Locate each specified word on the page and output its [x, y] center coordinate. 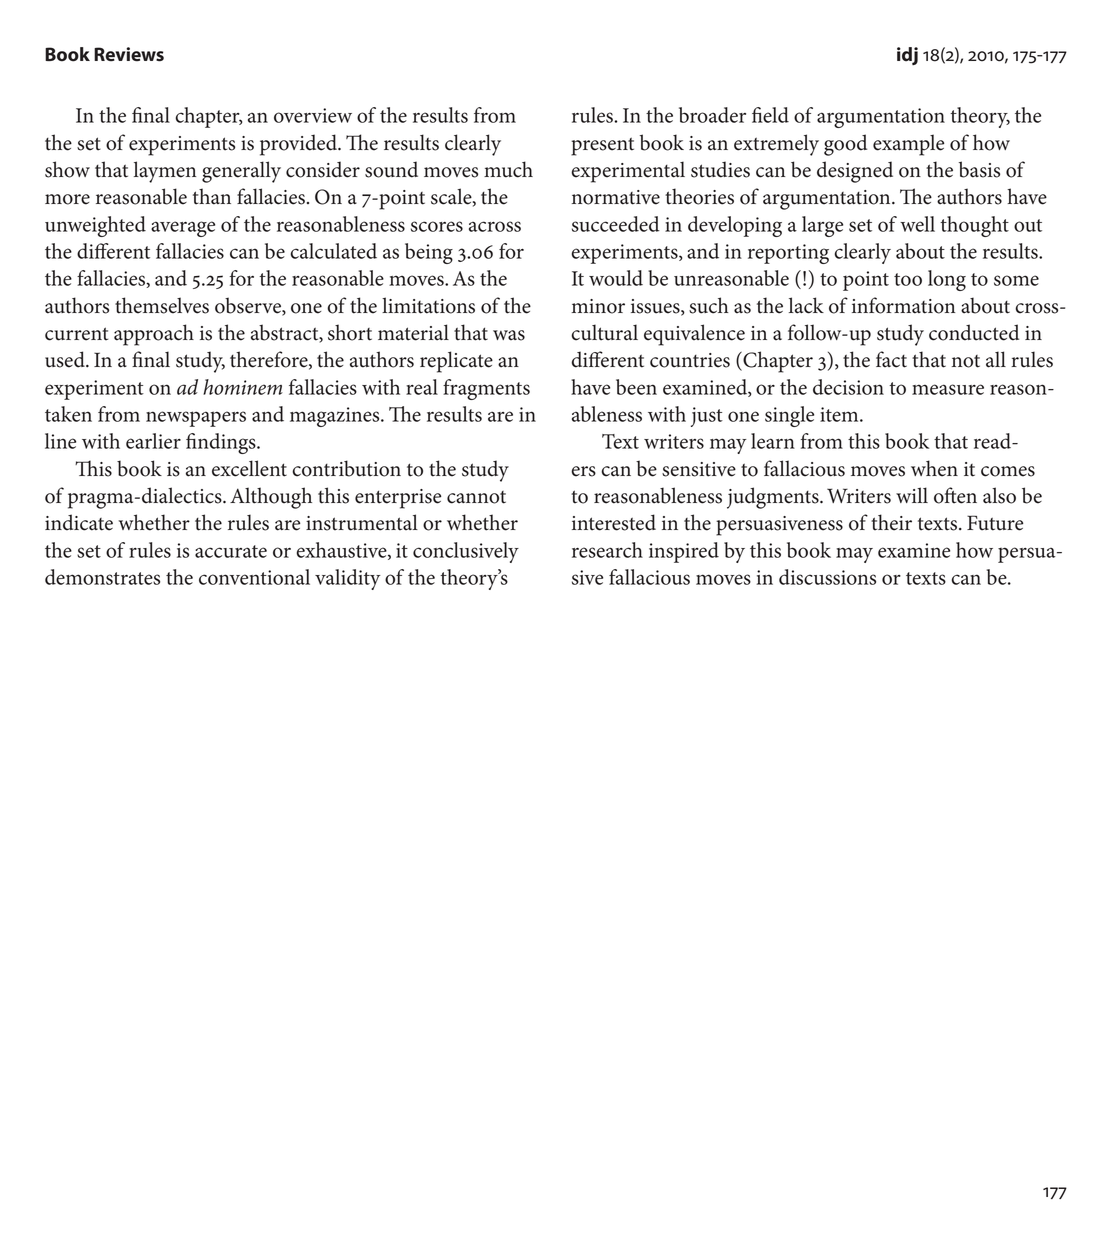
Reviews [129, 54]
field [770, 115]
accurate [231, 551]
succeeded [616, 224]
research [607, 550]
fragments [486, 389]
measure [948, 389]
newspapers [196, 419]
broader [712, 115]
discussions [827, 577]
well [917, 224]
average [183, 229]
